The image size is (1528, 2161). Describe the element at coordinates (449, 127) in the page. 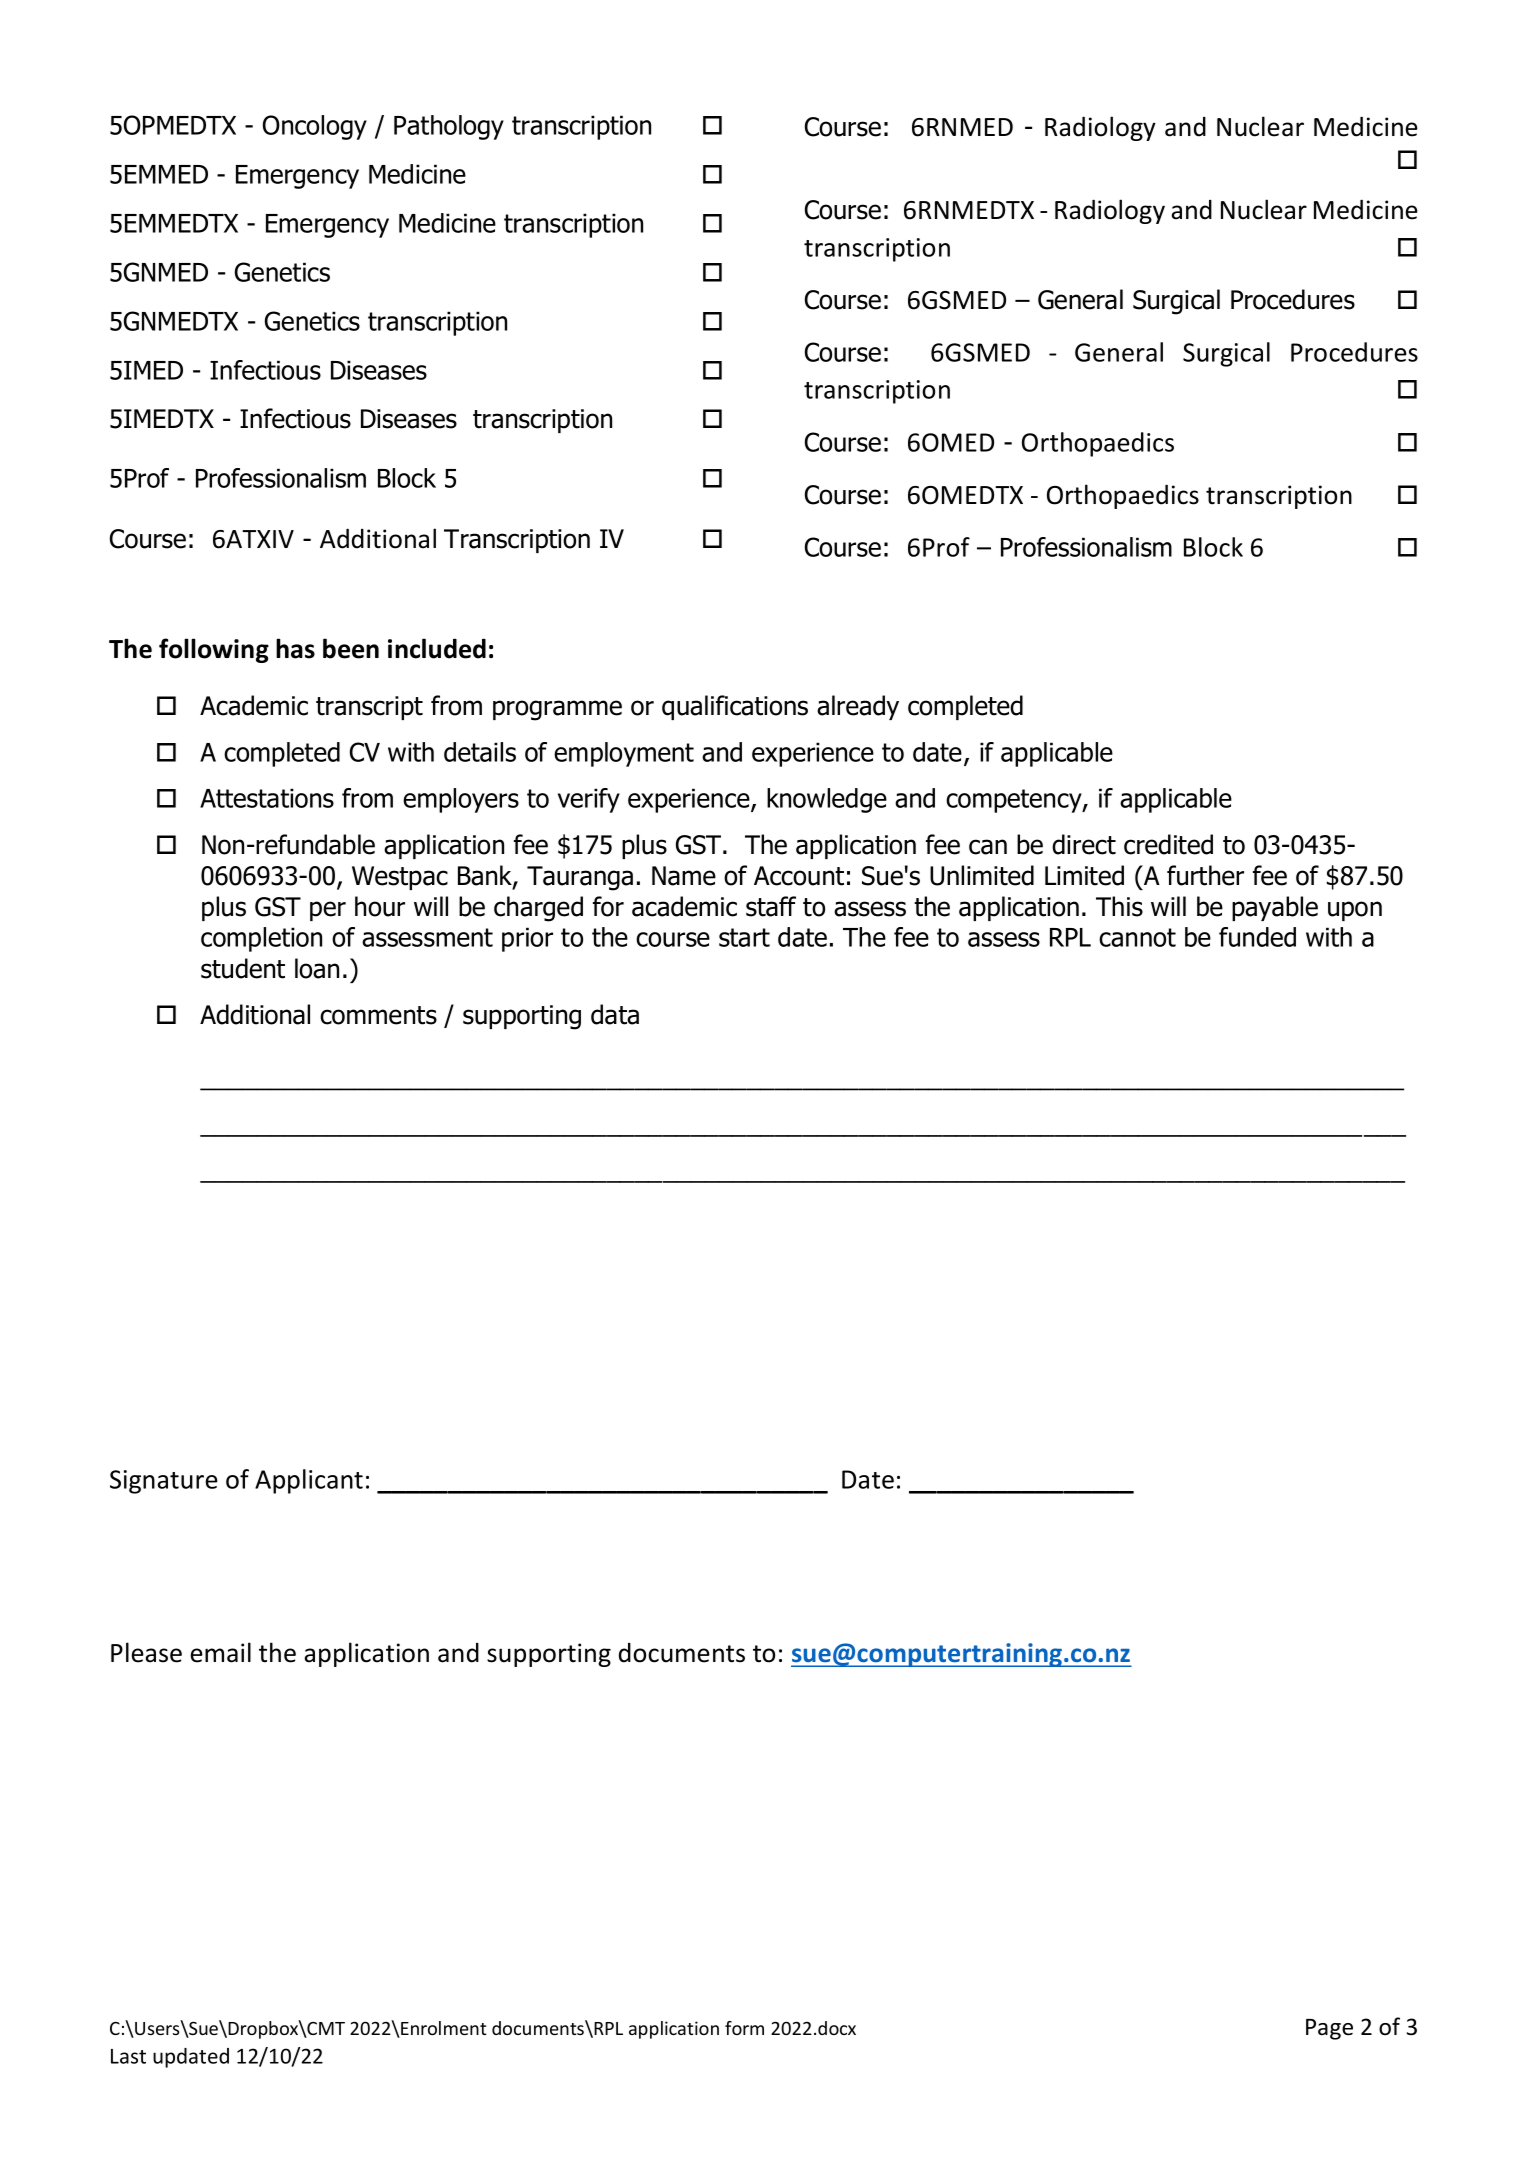

I see `Pathology` at that location.
